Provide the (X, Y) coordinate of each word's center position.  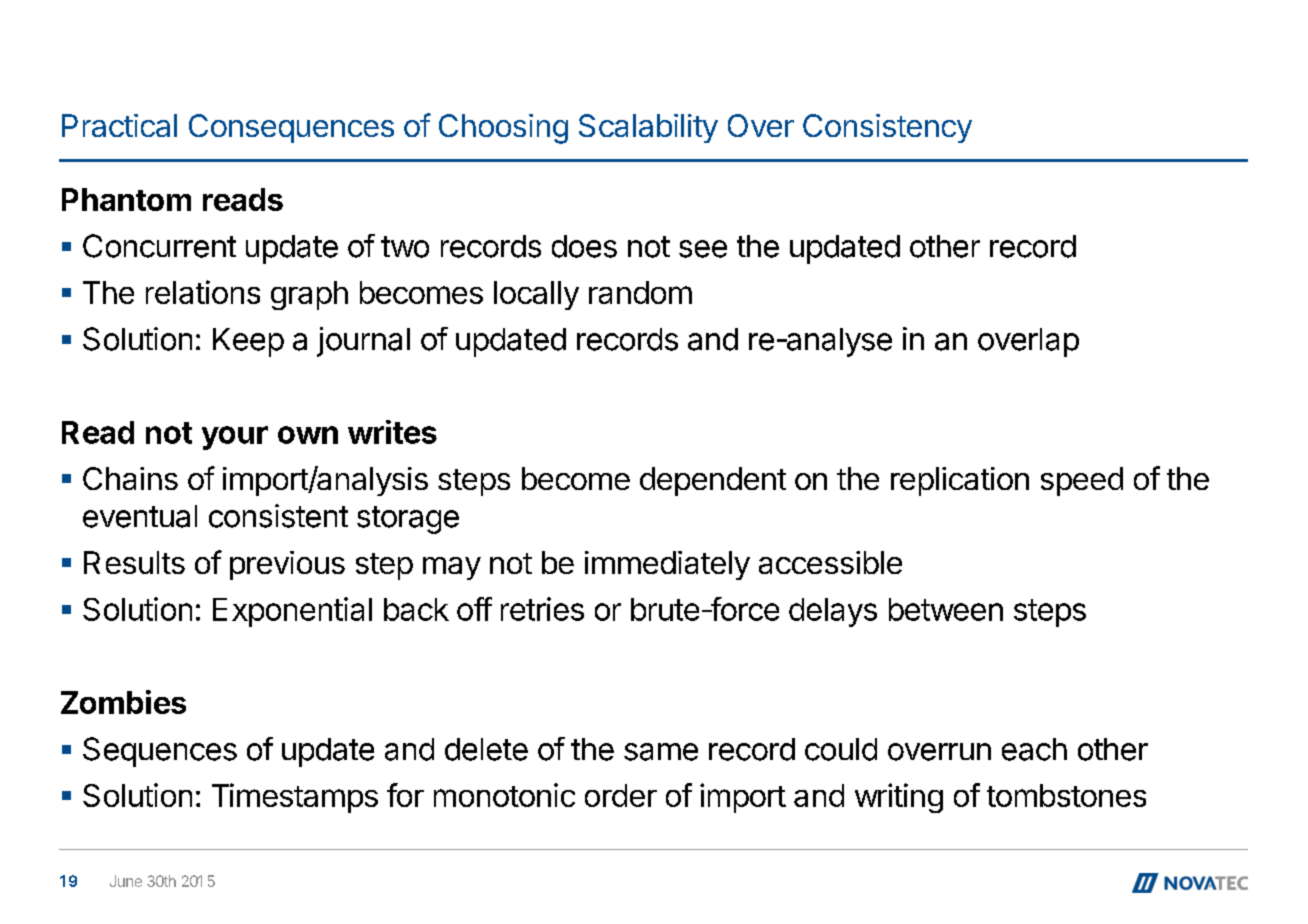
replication (960, 481)
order (621, 795)
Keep (248, 342)
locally (536, 295)
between (946, 609)
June (126, 881)
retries (542, 609)
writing (899, 798)
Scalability (648, 128)
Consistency (887, 128)
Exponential (292, 612)
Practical (119, 125)
